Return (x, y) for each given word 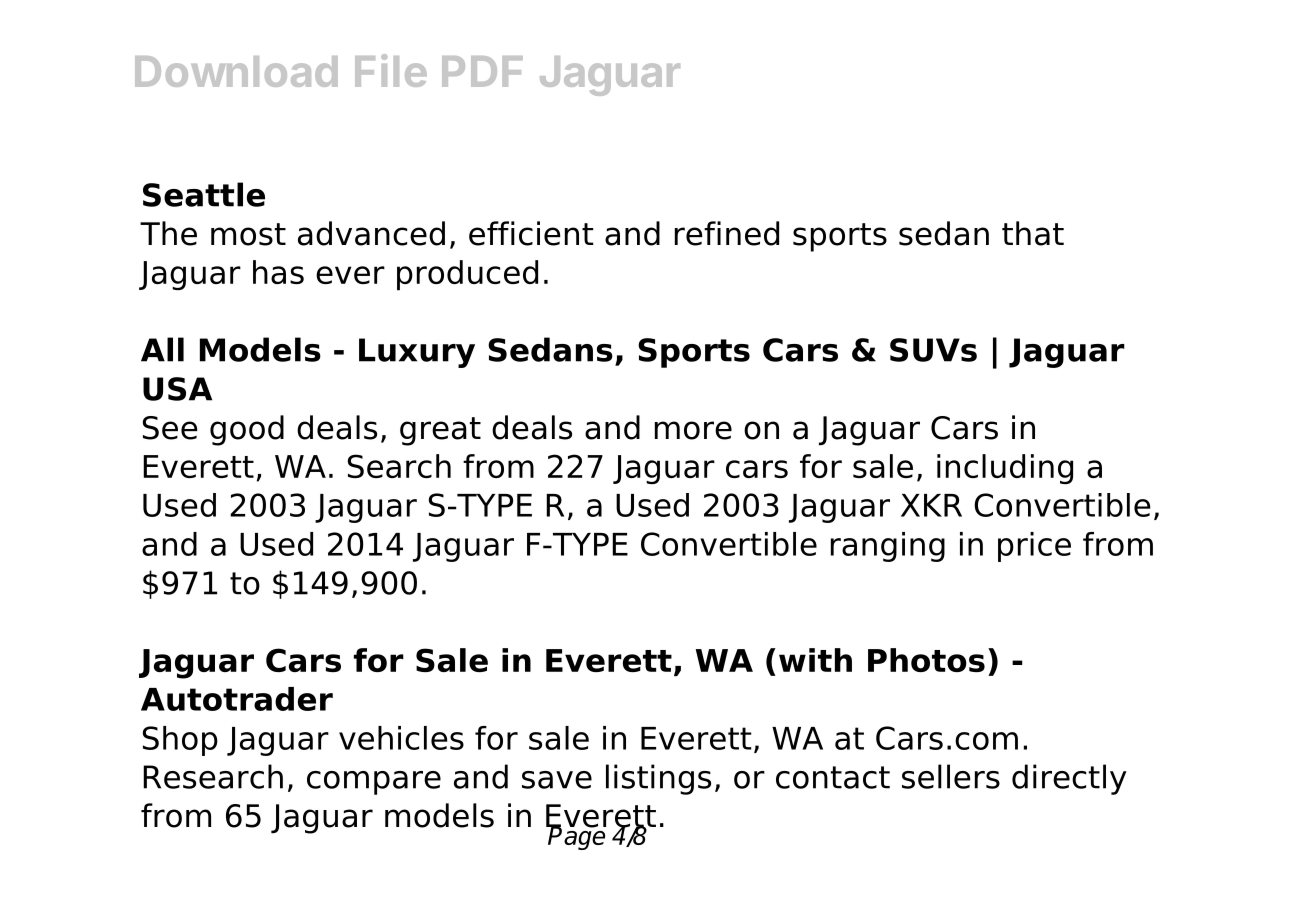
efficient (531, 233)
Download (236, 71)
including (1005, 469)
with (815, 660)
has (278, 272)
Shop (180, 741)
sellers (951, 776)
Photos (926, 660)
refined (727, 233)
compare (374, 783)
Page (576, 837)
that (1033, 233)
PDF (482, 71)
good (247, 430)
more (693, 430)
